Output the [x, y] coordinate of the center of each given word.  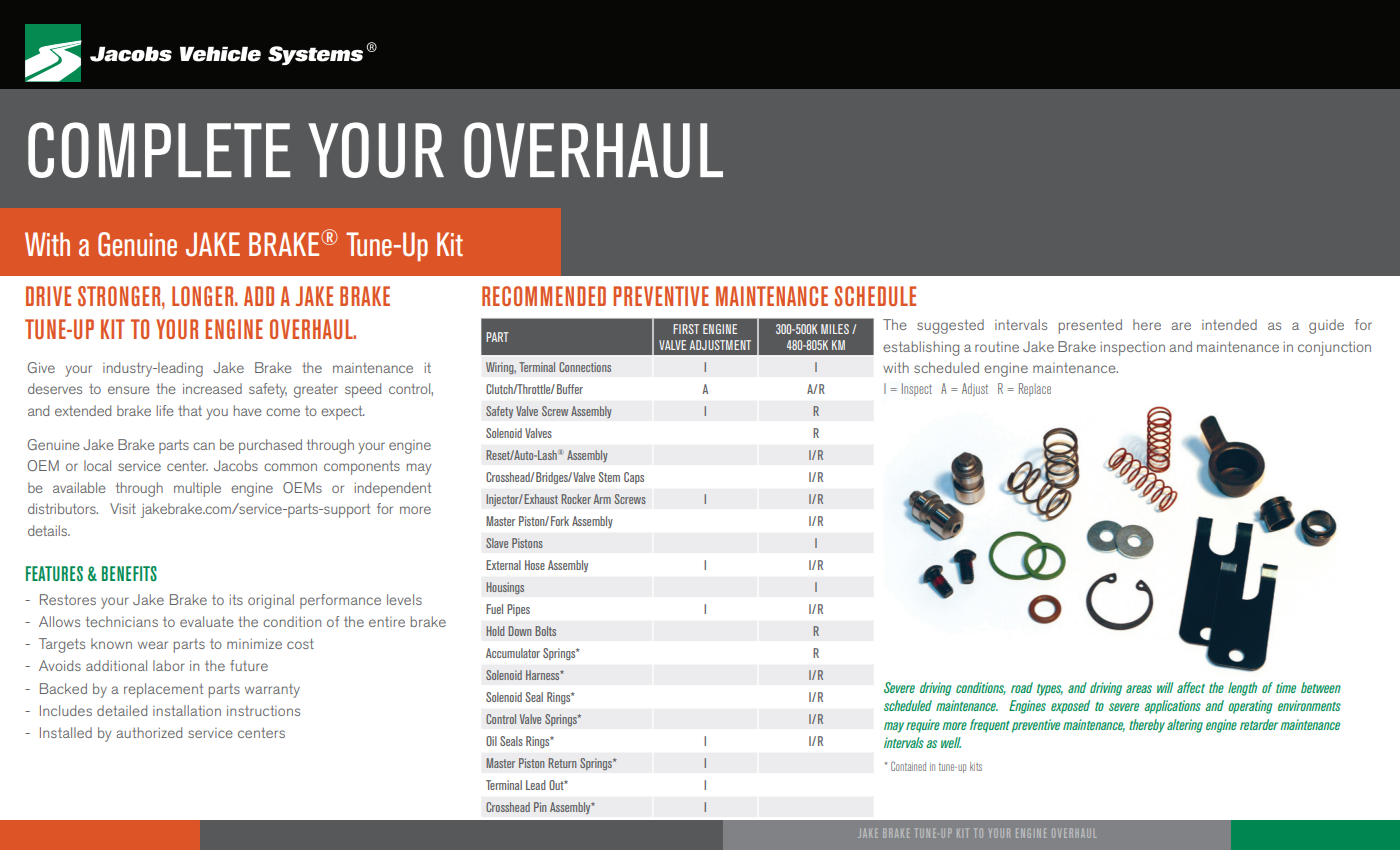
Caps [634, 478]
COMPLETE [159, 150]
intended [1229, 324]
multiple [197, 489]
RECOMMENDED [544, 296]
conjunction [1334, 348]
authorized [149, 732]
